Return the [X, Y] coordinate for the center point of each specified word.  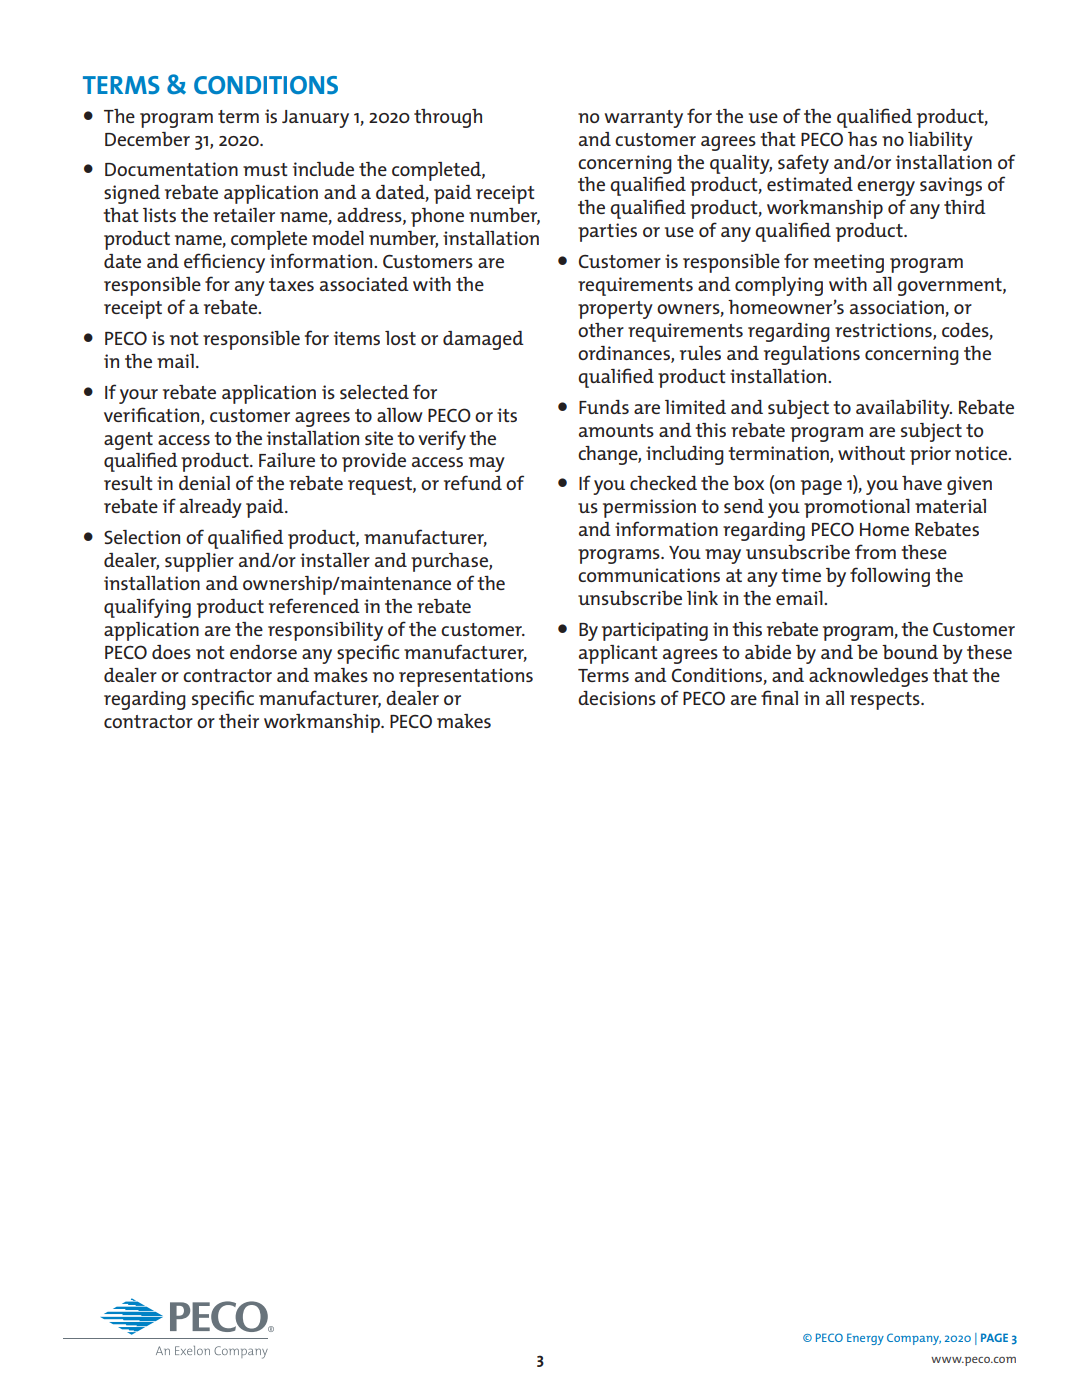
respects [886, 701]
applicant [618, 654]
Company [914, 1339]
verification [153, 415]
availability [904, 409]
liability [940, 141]
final [779, 697]
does [171, 652]
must [265, 169]
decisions [617, 698]
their [239, 721]
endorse [263, 652]
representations [466, 677]
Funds [604, 407]
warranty [644, 119]
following [890, 577]
